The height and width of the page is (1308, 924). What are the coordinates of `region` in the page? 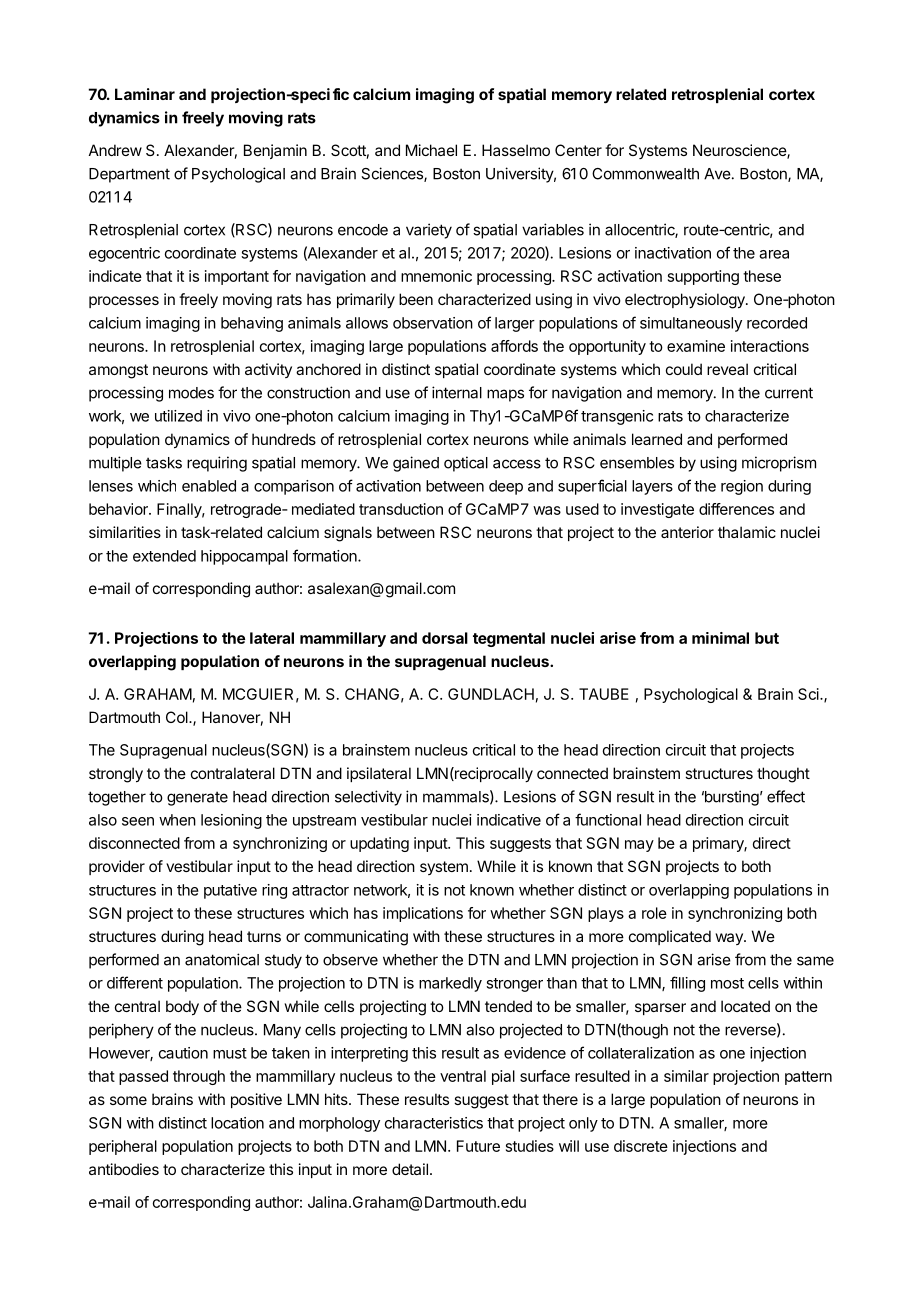 It's located at (742, 487).
